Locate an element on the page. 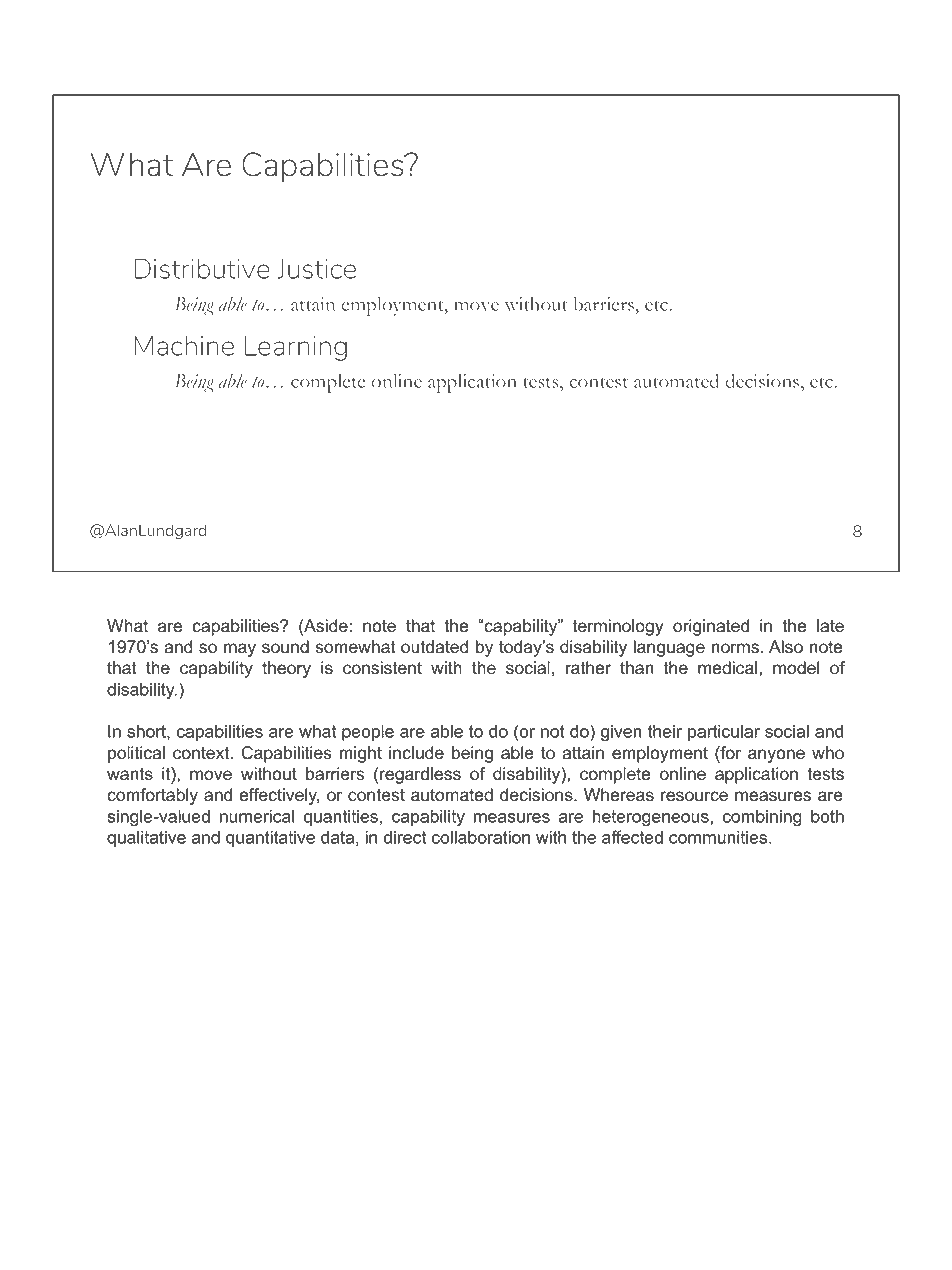  particular is located at coordinates (724, 733).
